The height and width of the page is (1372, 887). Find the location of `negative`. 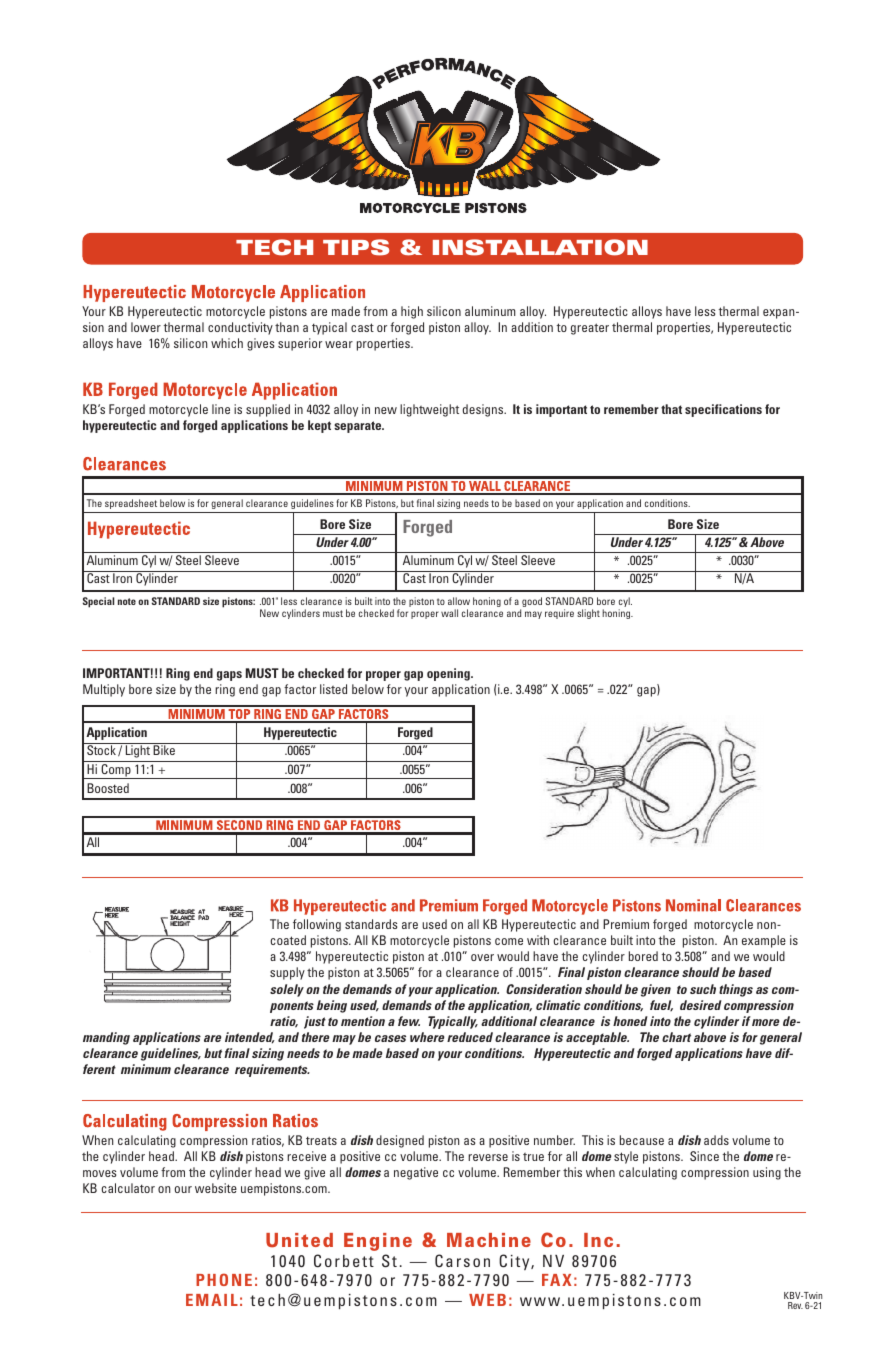

negative is located at coordinates (416, 1173).
